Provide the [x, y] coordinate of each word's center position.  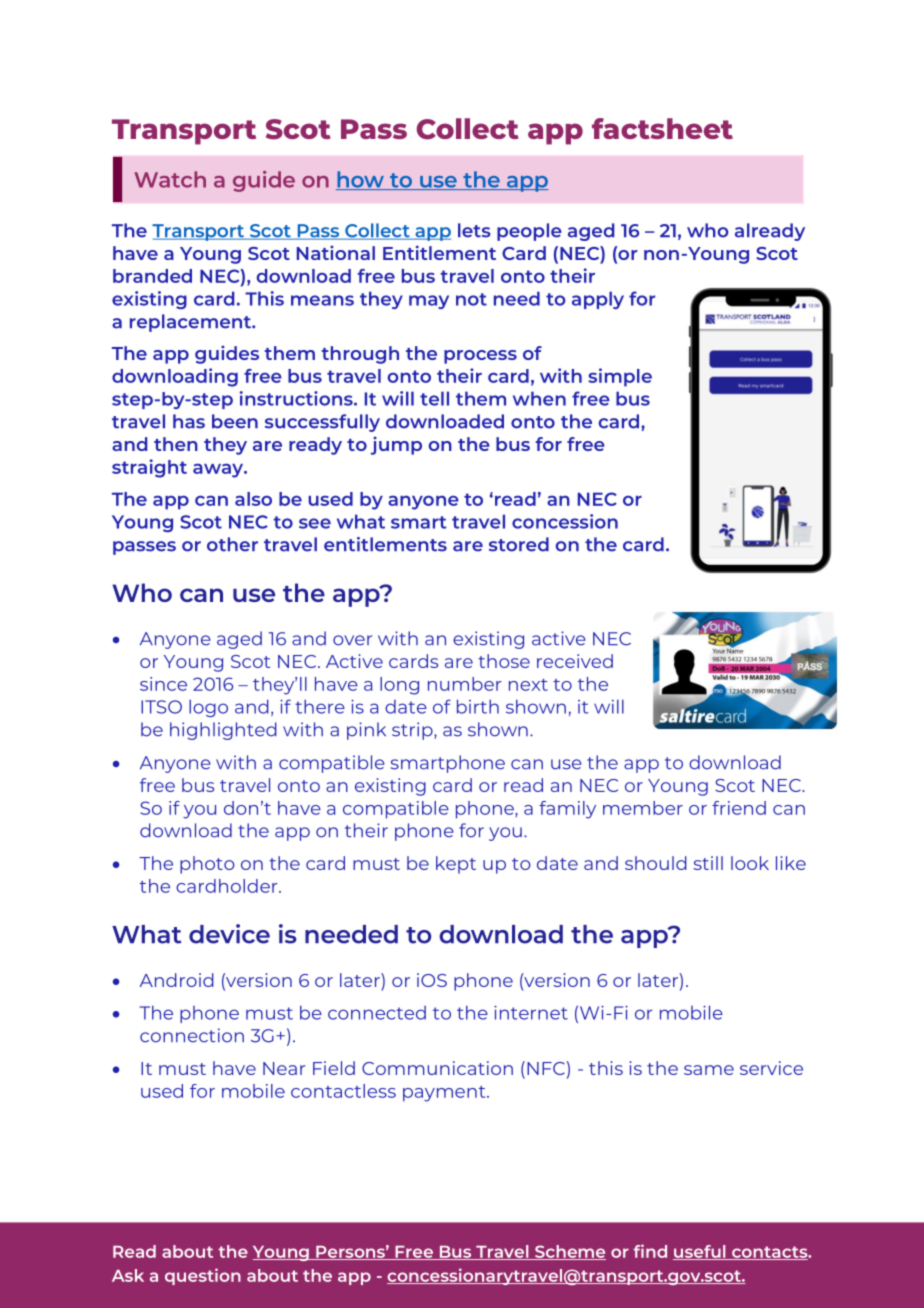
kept [456, 865]
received [575, 661]
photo [207, 865]
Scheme [569, 1252]
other [232, 544]
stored [519, 544]
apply [598, 300]
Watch [170, 179]
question [203, 1276]
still [708, 863]
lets [474, 230]
